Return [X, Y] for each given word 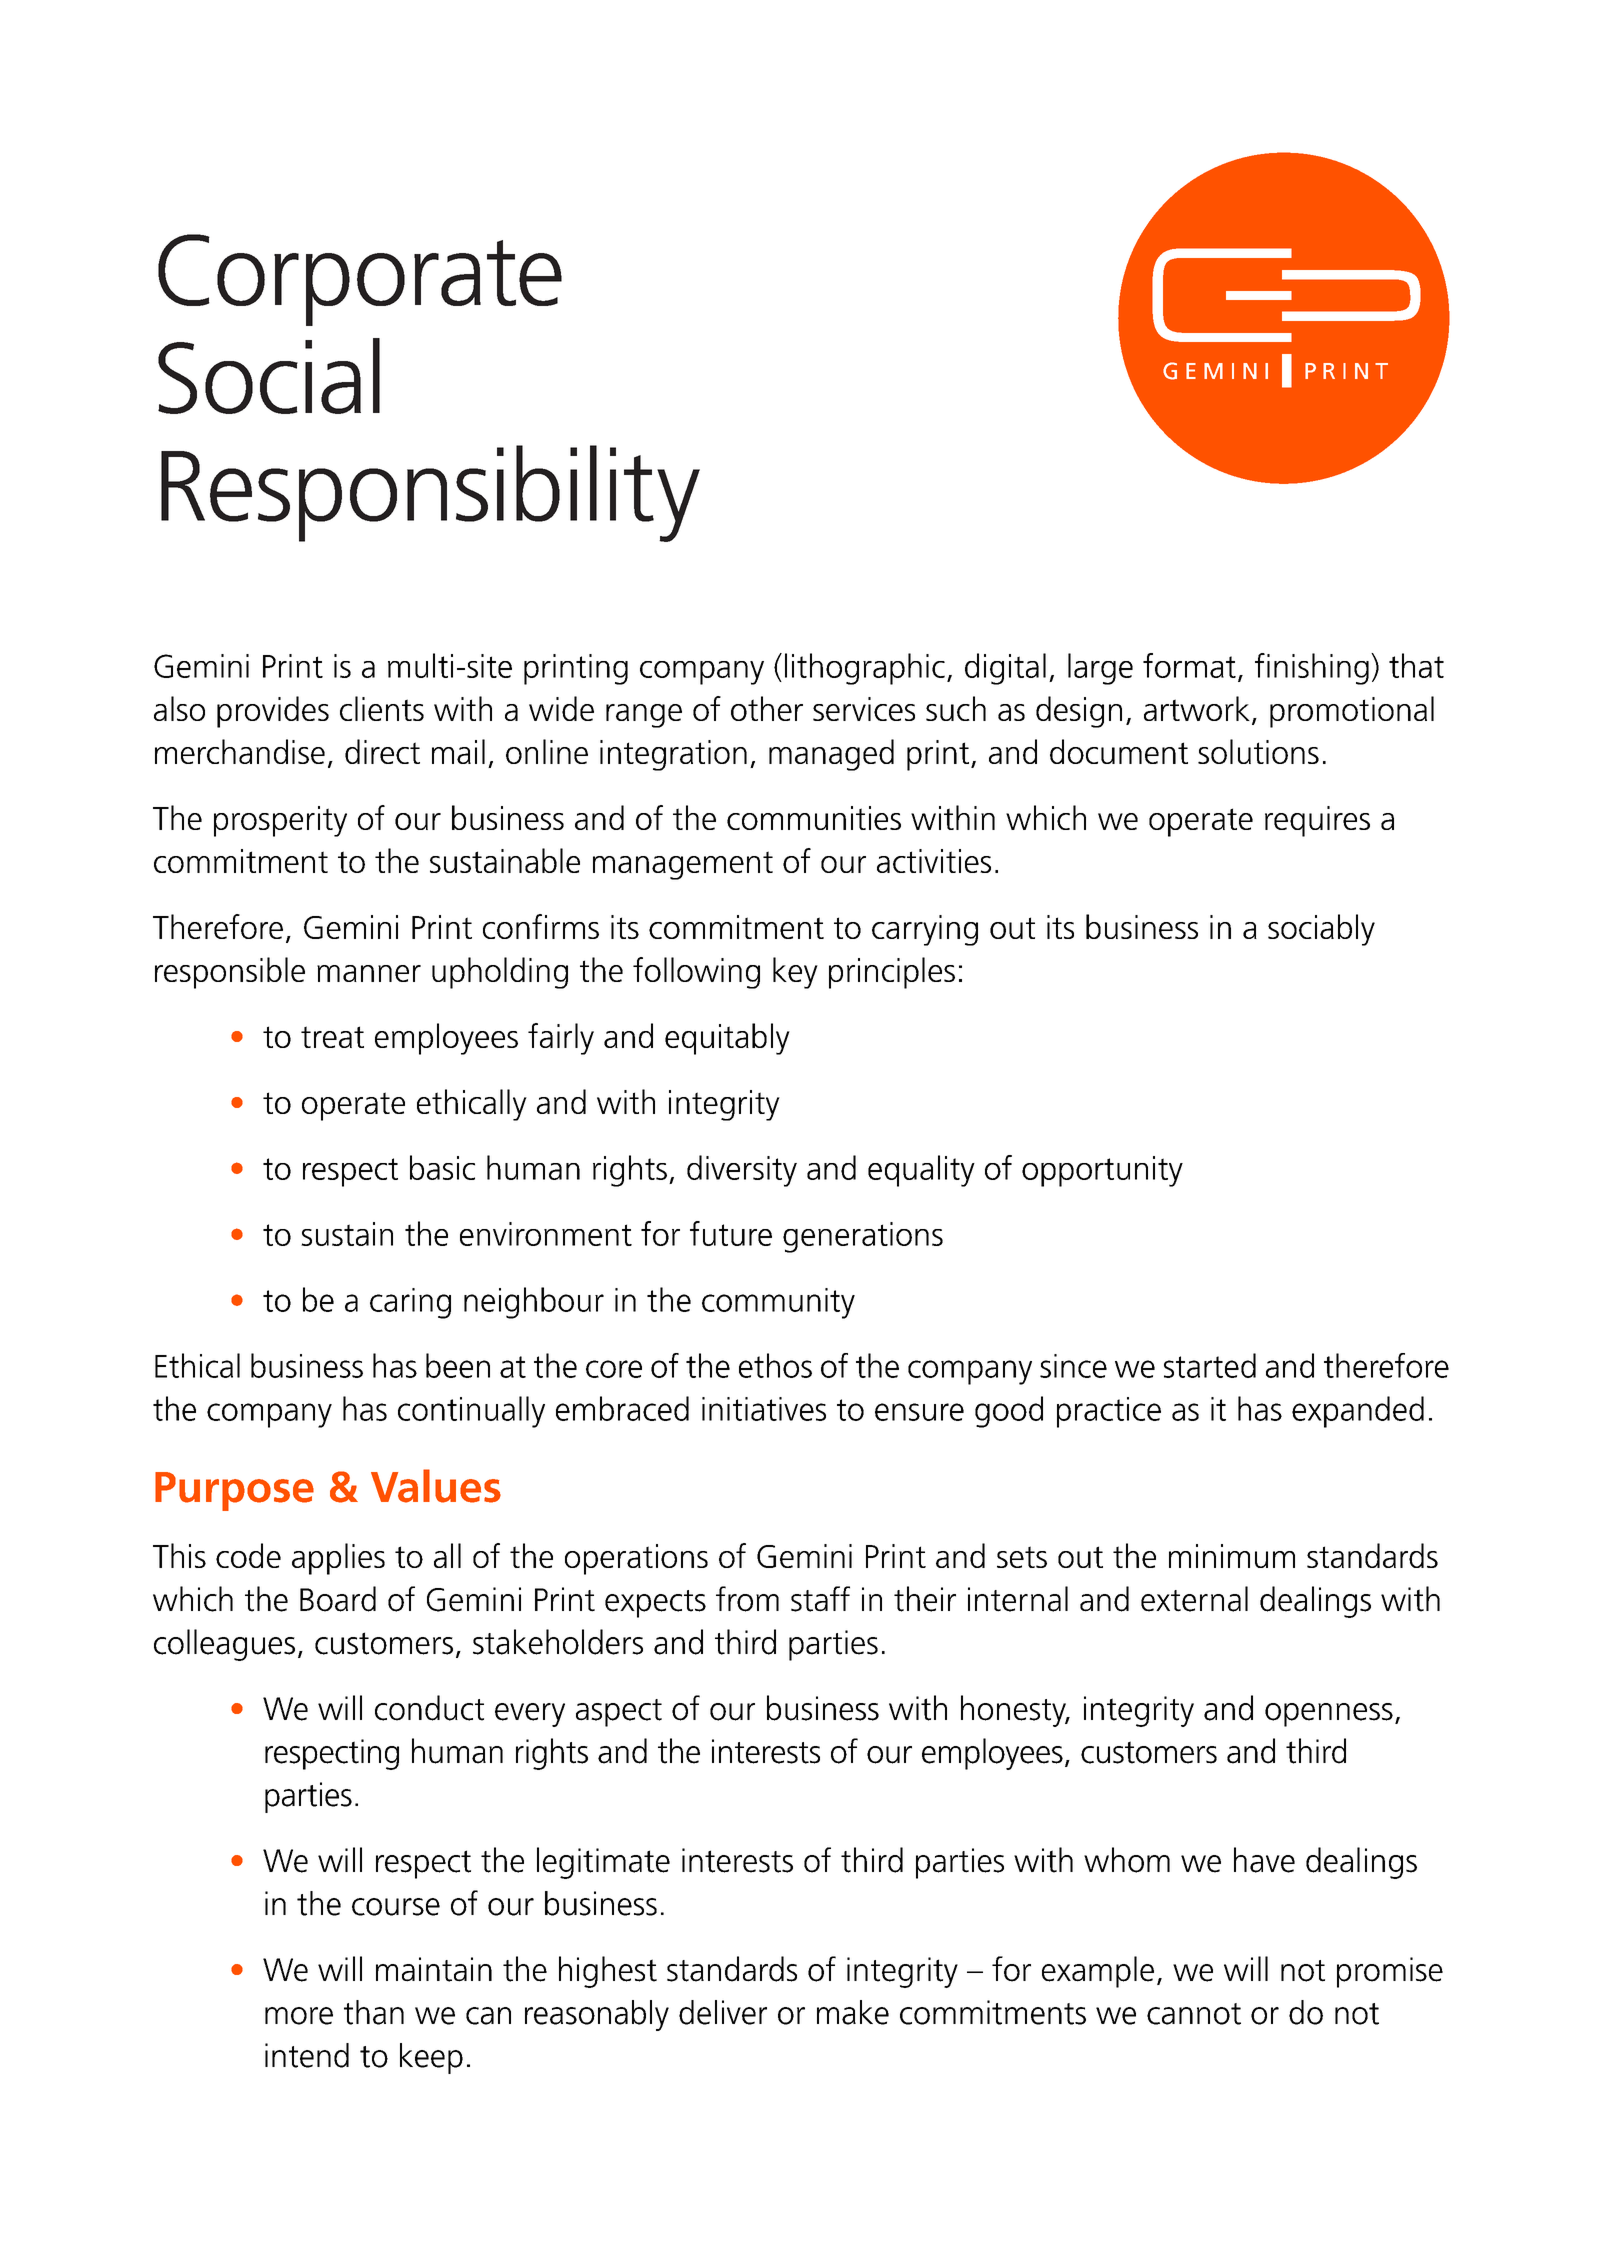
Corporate [360, 280]
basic [442, 1167]
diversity [742, 1171]
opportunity [1102, 1171]
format [1189, 665]
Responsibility [430, 493]
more [299, 2016]
